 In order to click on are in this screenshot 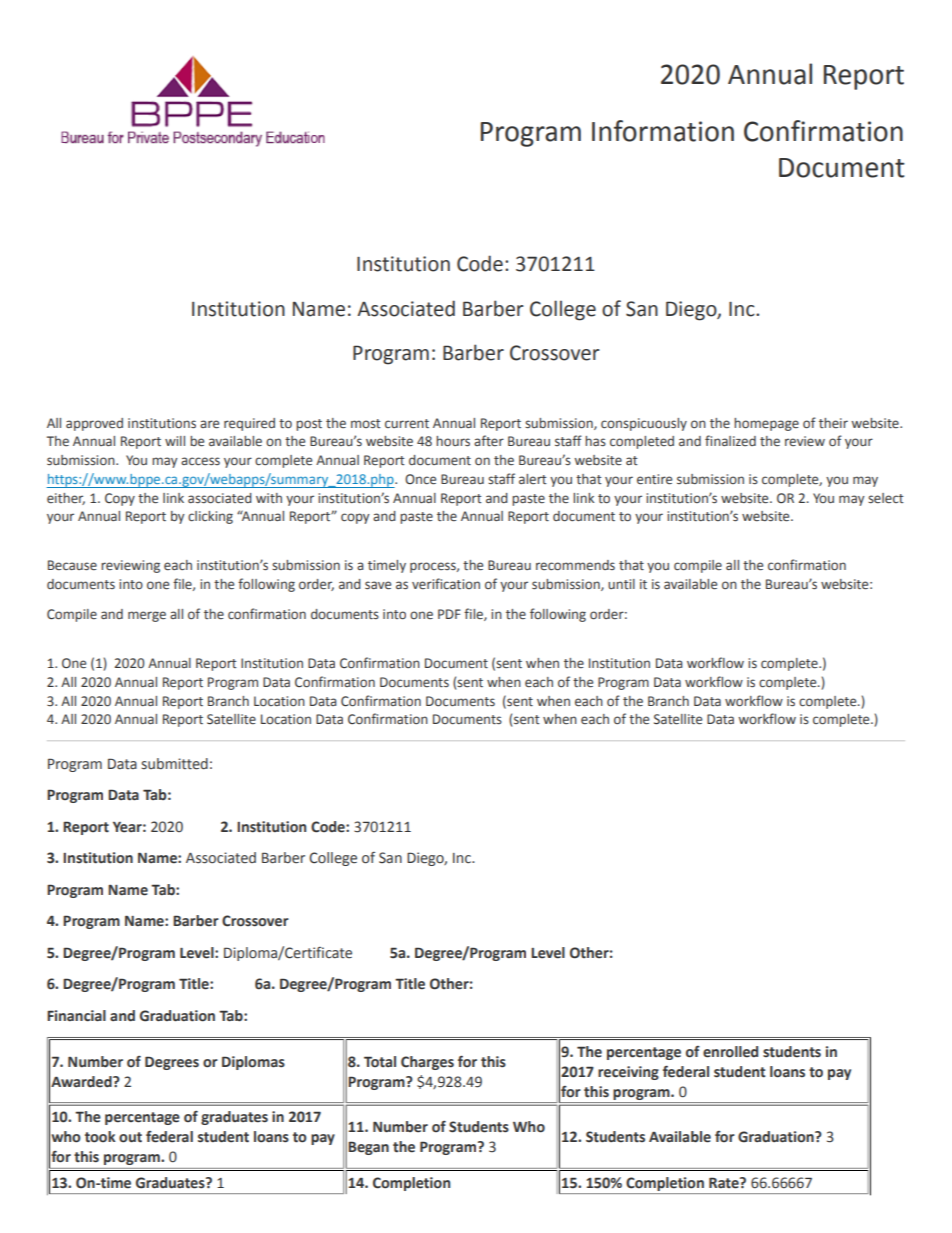, I will do `click(209, 424)`.
